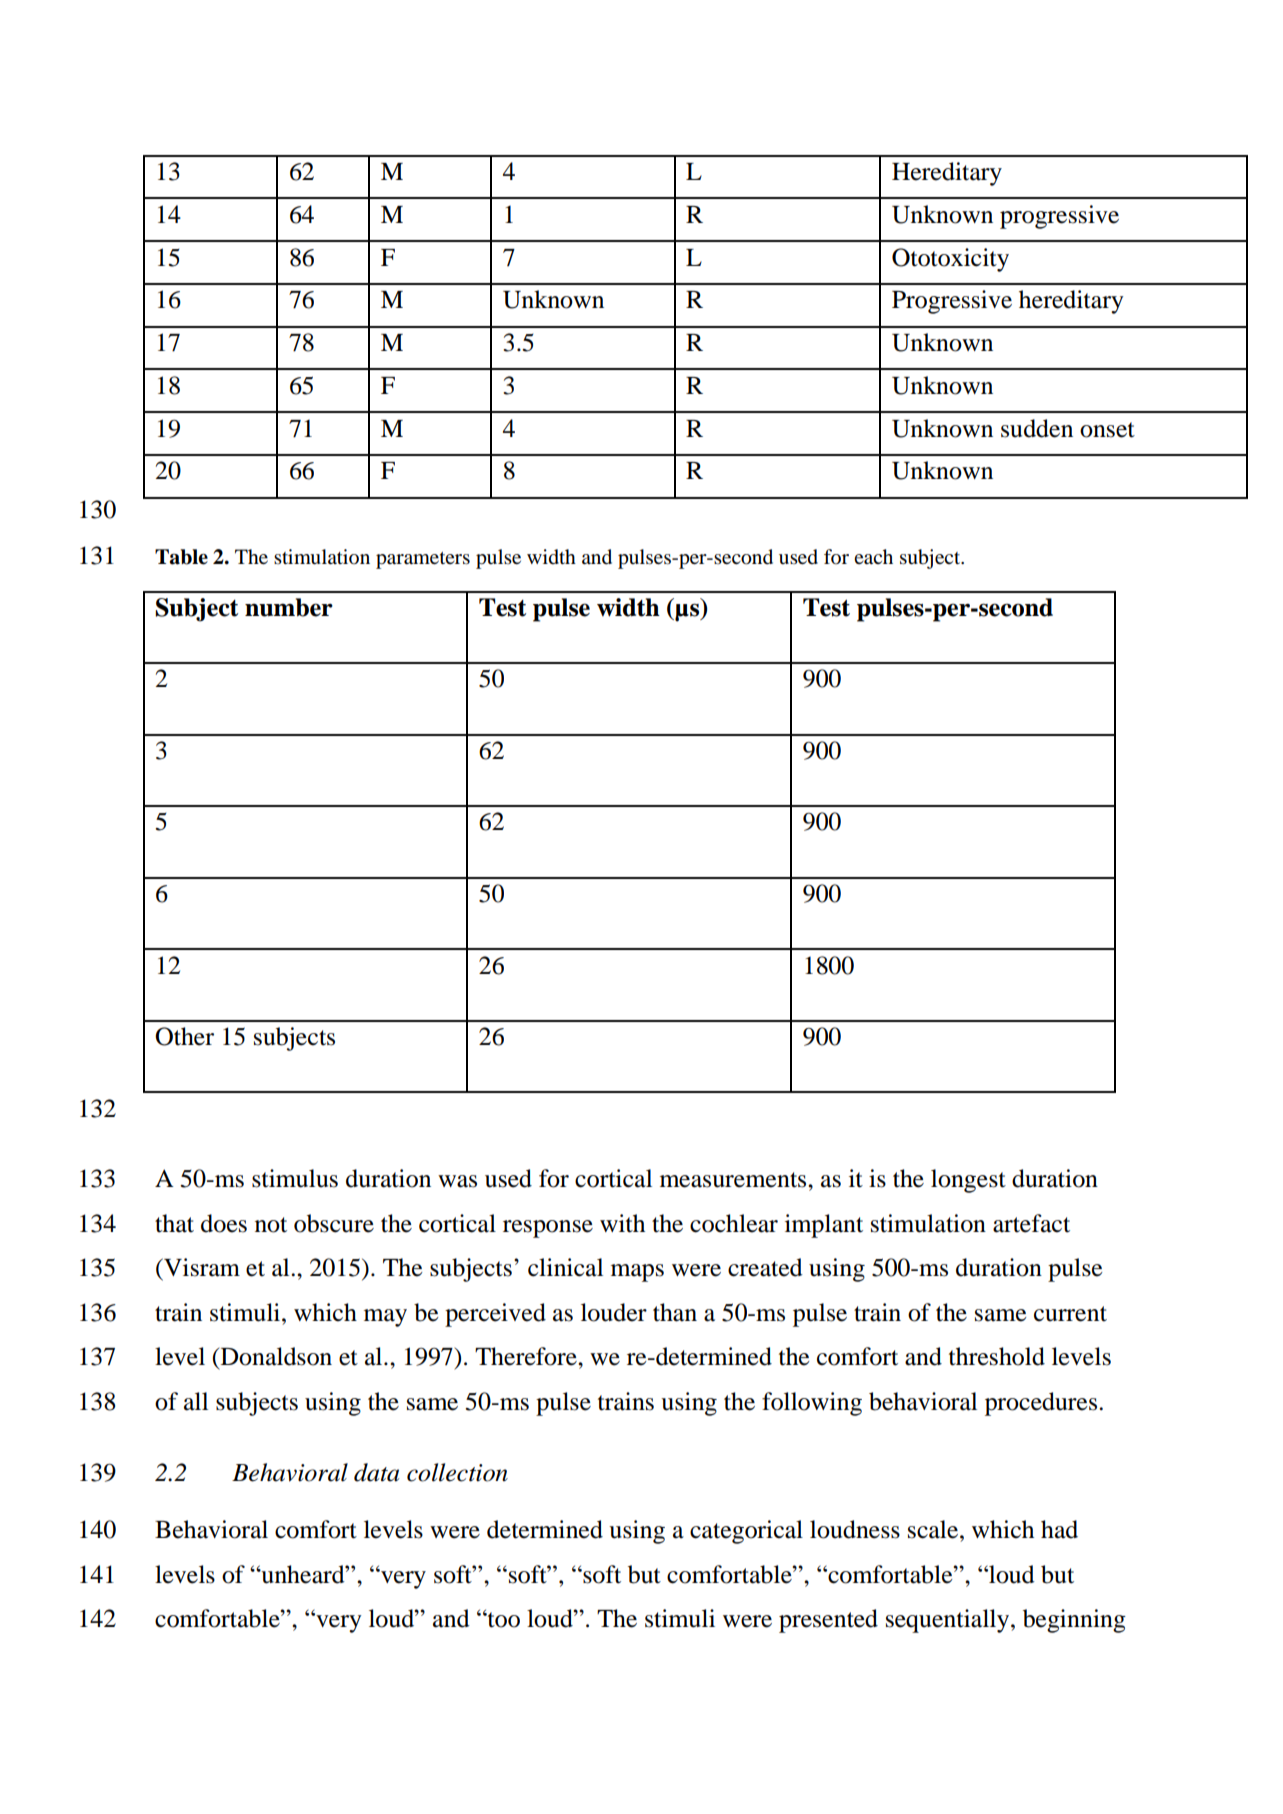 This screenshot has height=1814, width=1283. Describe the element at coordinates (289, 607) in the screenshot. I see `number` at that location.
